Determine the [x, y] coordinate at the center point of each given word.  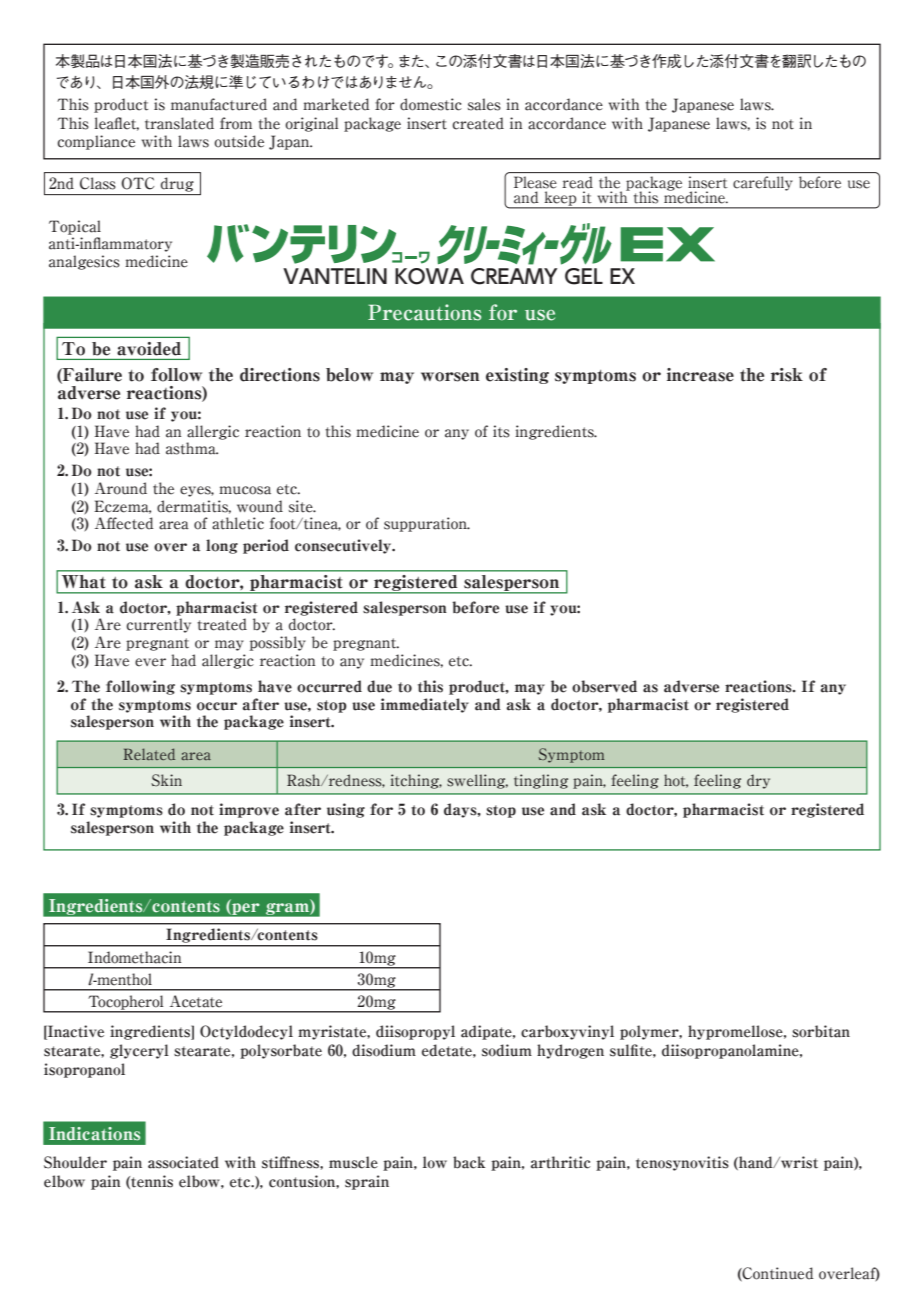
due [379, 686]
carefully [762, 183]
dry [758, 781]
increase [700, 375]
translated [179, 123]
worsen [450, 377]
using [346, 810]
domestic [431, 104]
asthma [192, 448]
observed [604, 686]
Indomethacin [134, 957]
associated [183, 1162]
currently [158, 625]
